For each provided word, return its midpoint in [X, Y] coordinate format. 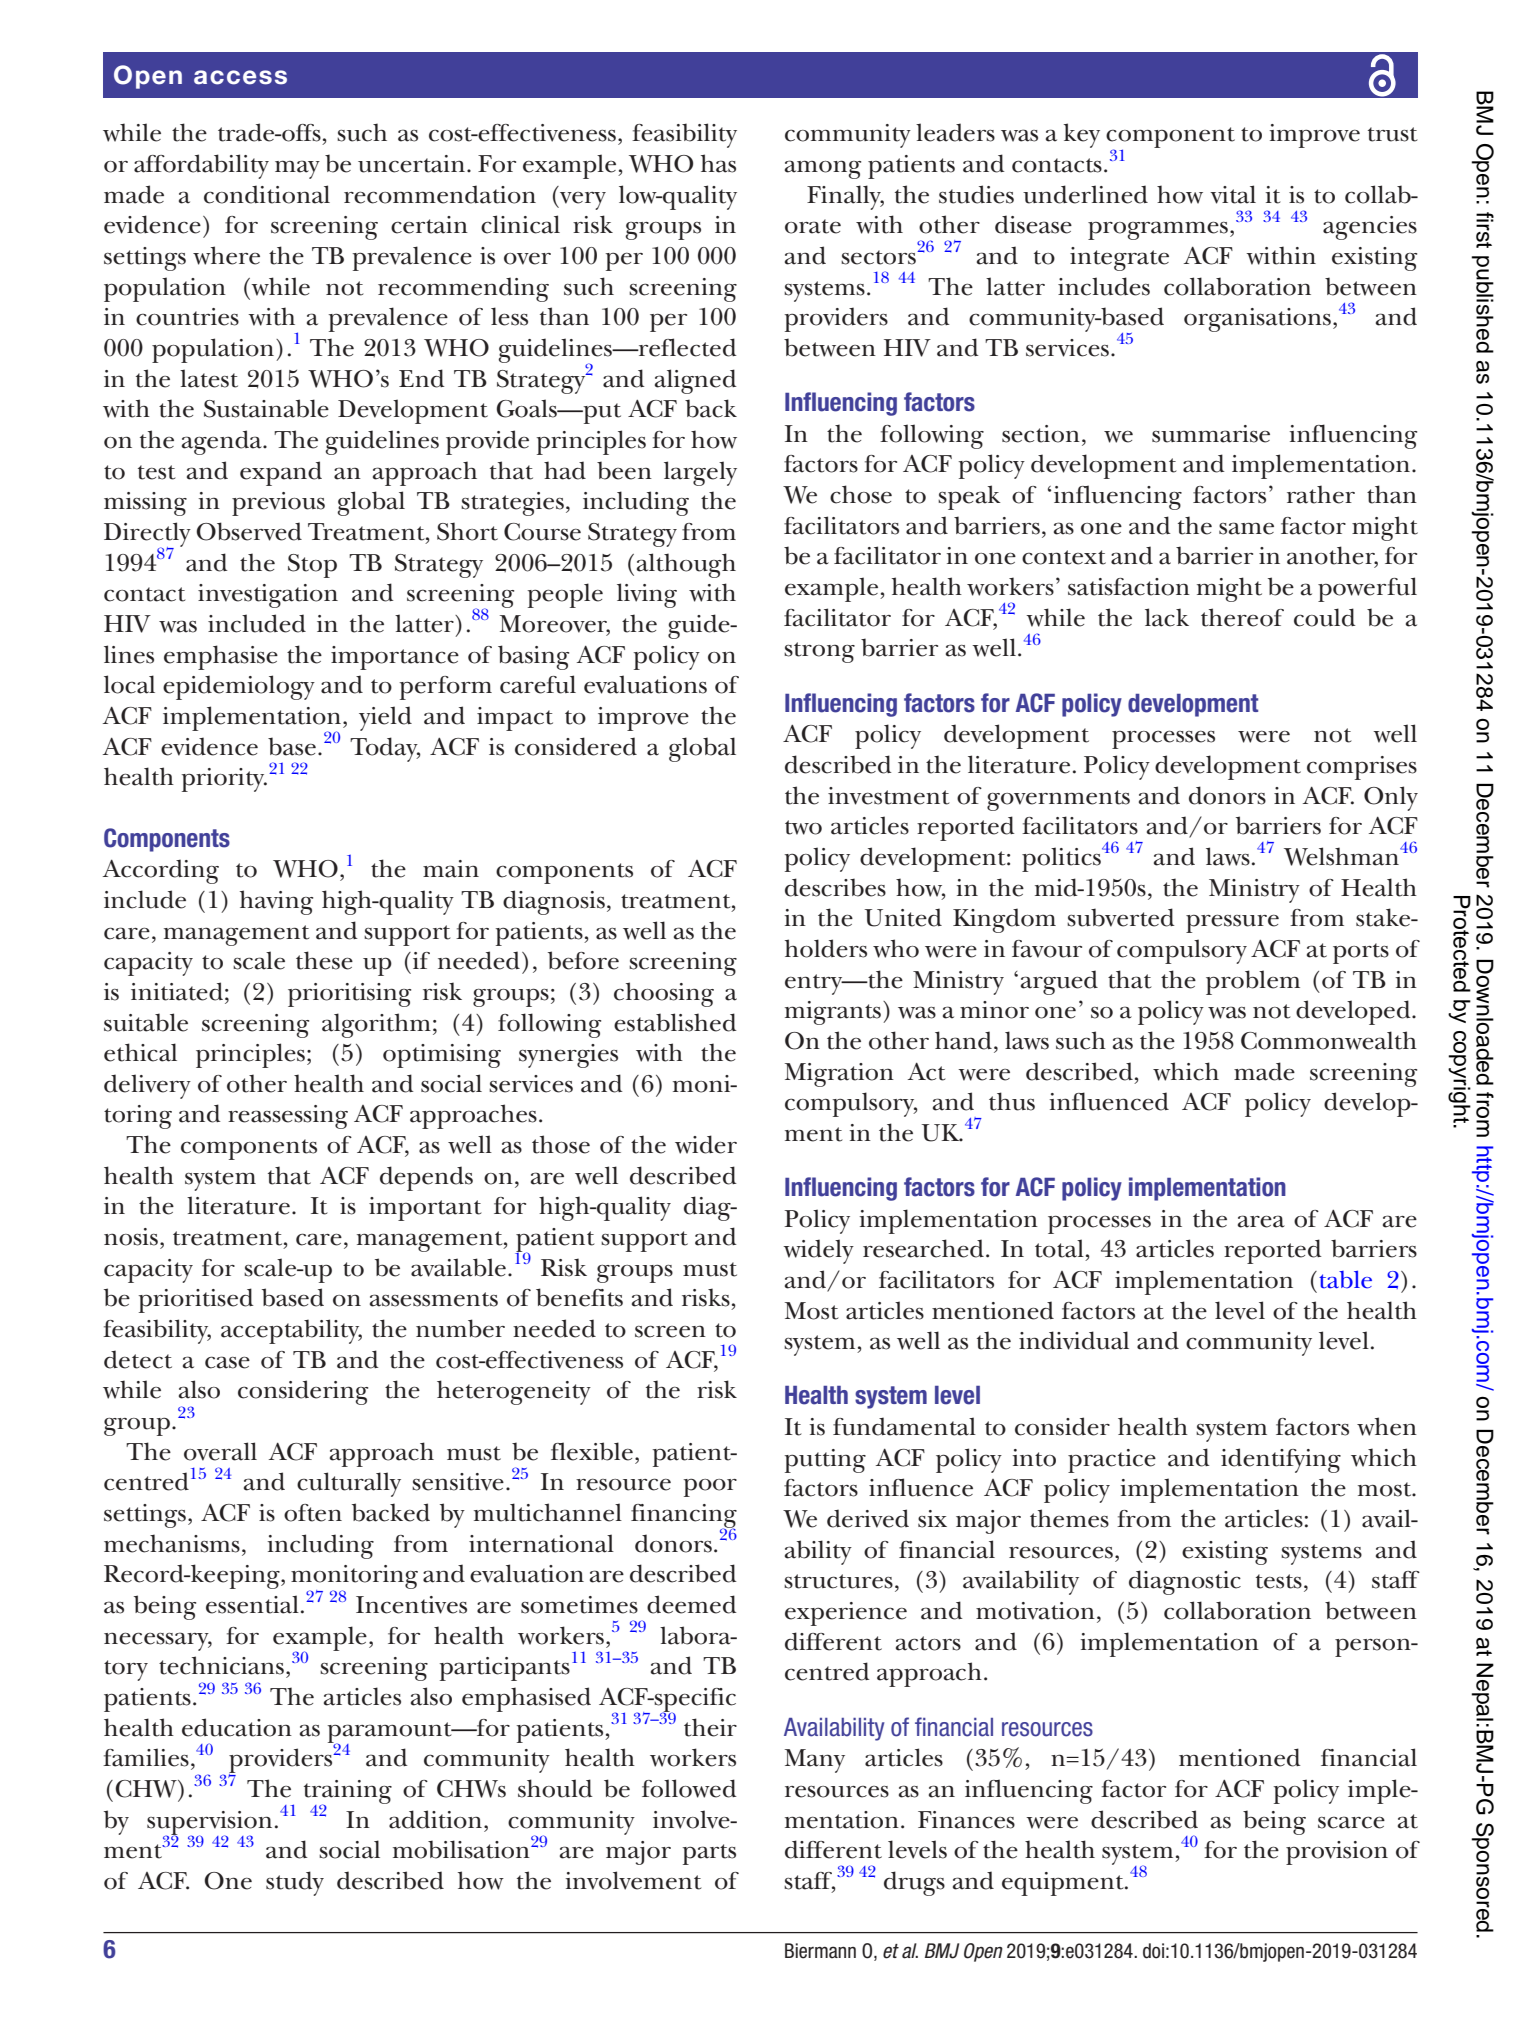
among [823, 169]
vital [1233, 194]
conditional [267, 194]
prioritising [349, 995]
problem [1253, 982]
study [295, 1883]
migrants [833, 1013]
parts [709, 1854]
